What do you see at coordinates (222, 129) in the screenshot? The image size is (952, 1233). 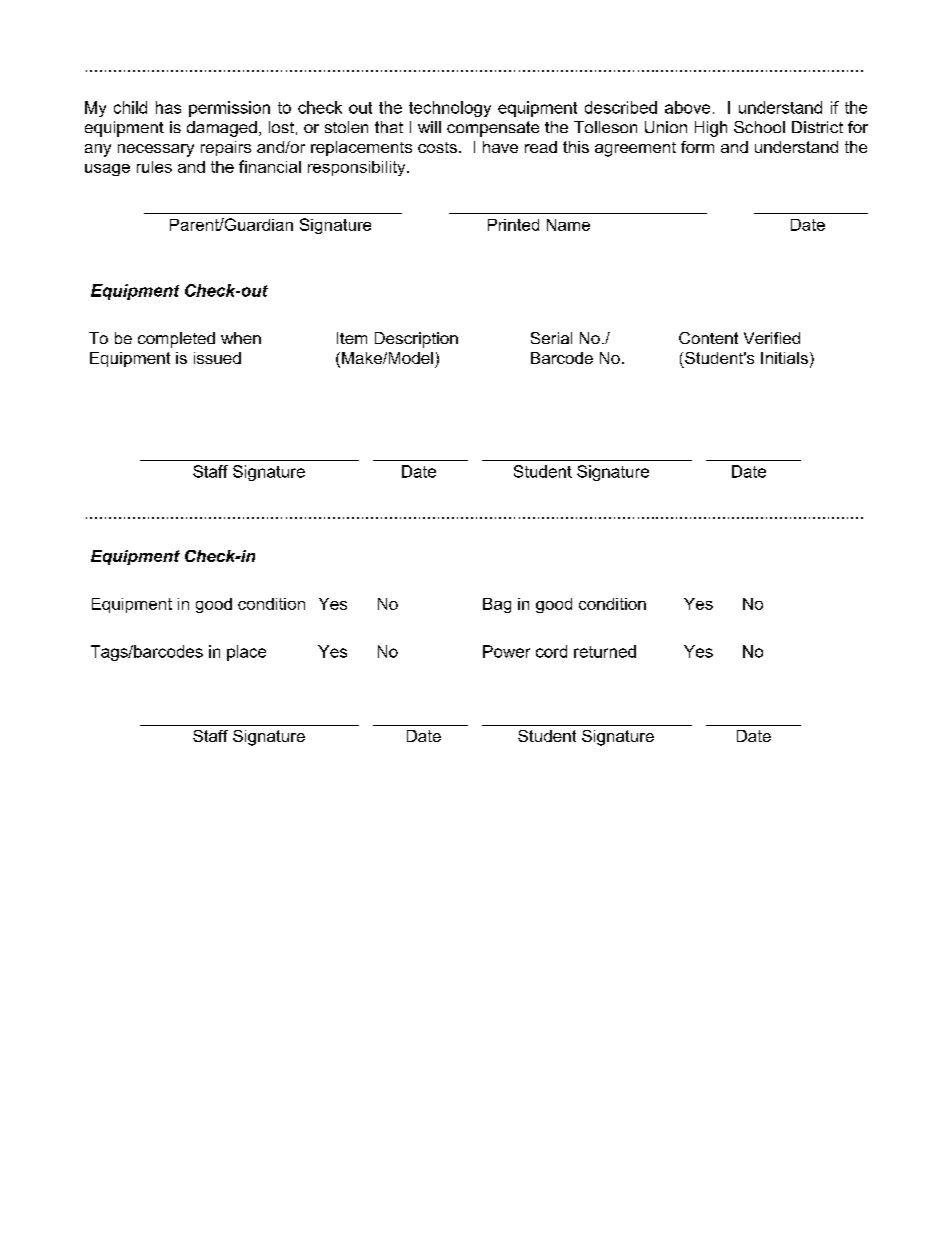 I see `damaged` at bounding box center [222, 129].
